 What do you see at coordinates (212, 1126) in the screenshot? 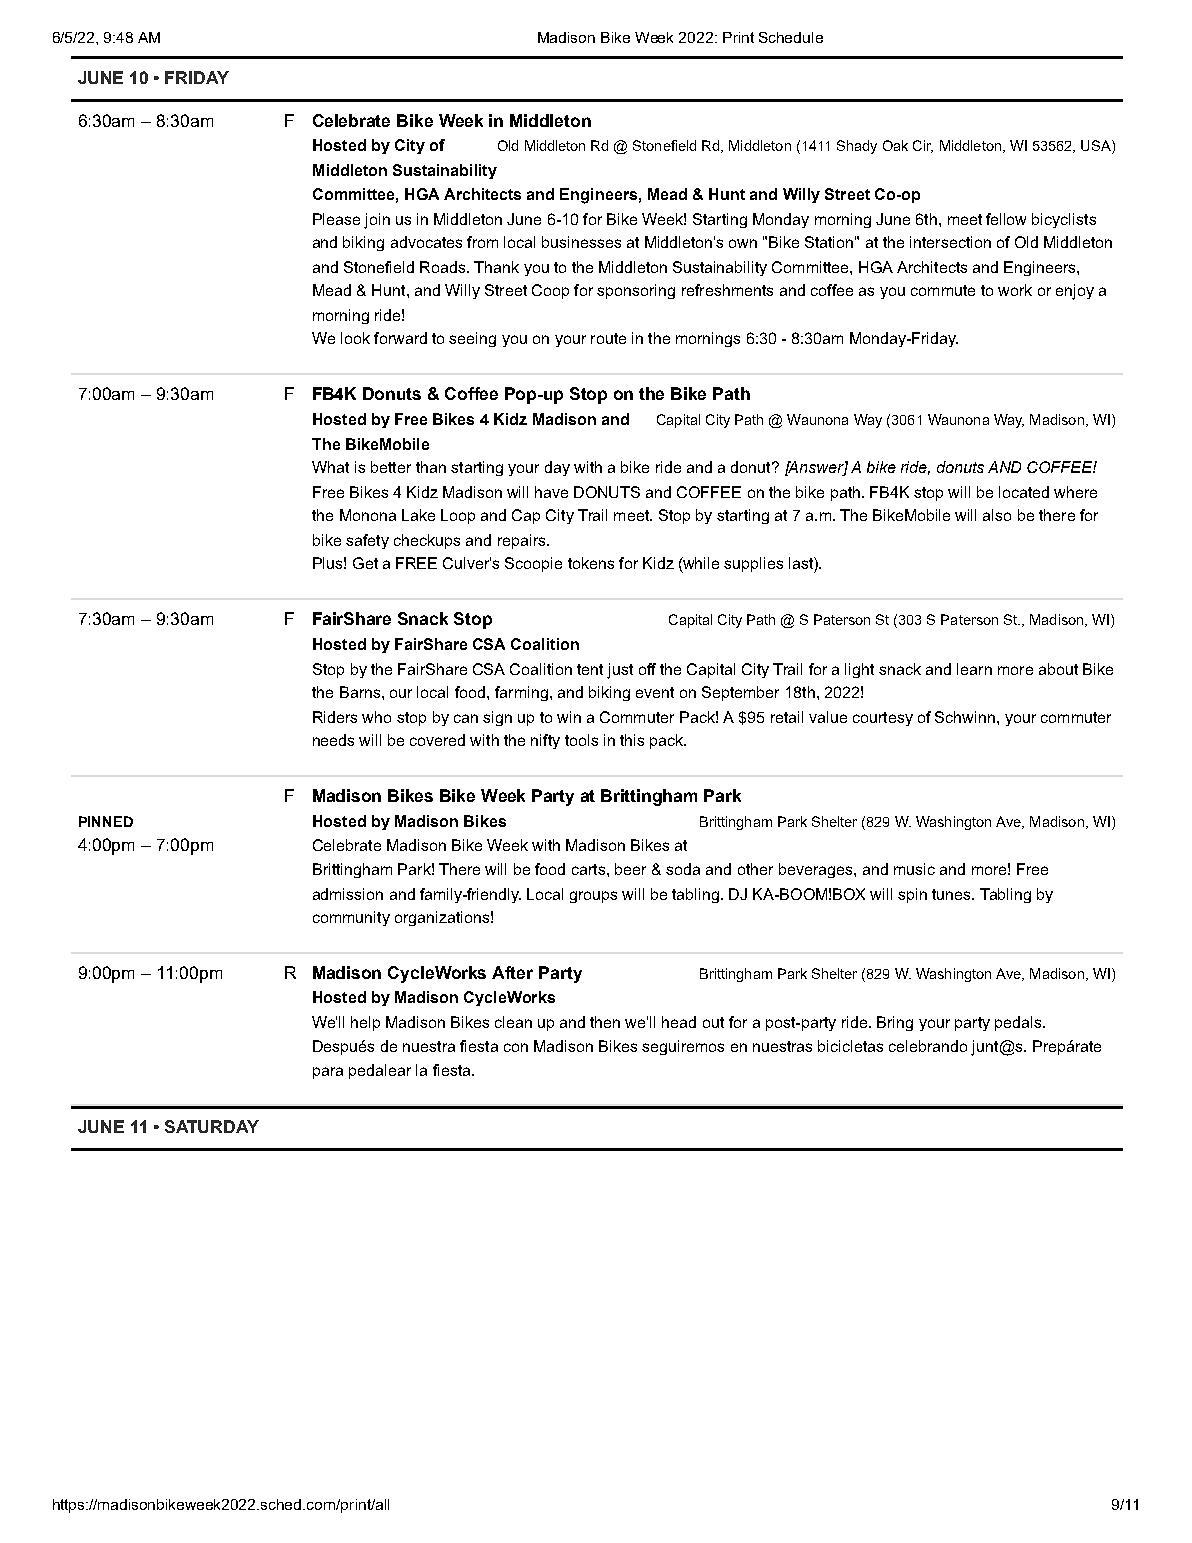
I see `SATURDAY` at bounding box center [212, 1126].
